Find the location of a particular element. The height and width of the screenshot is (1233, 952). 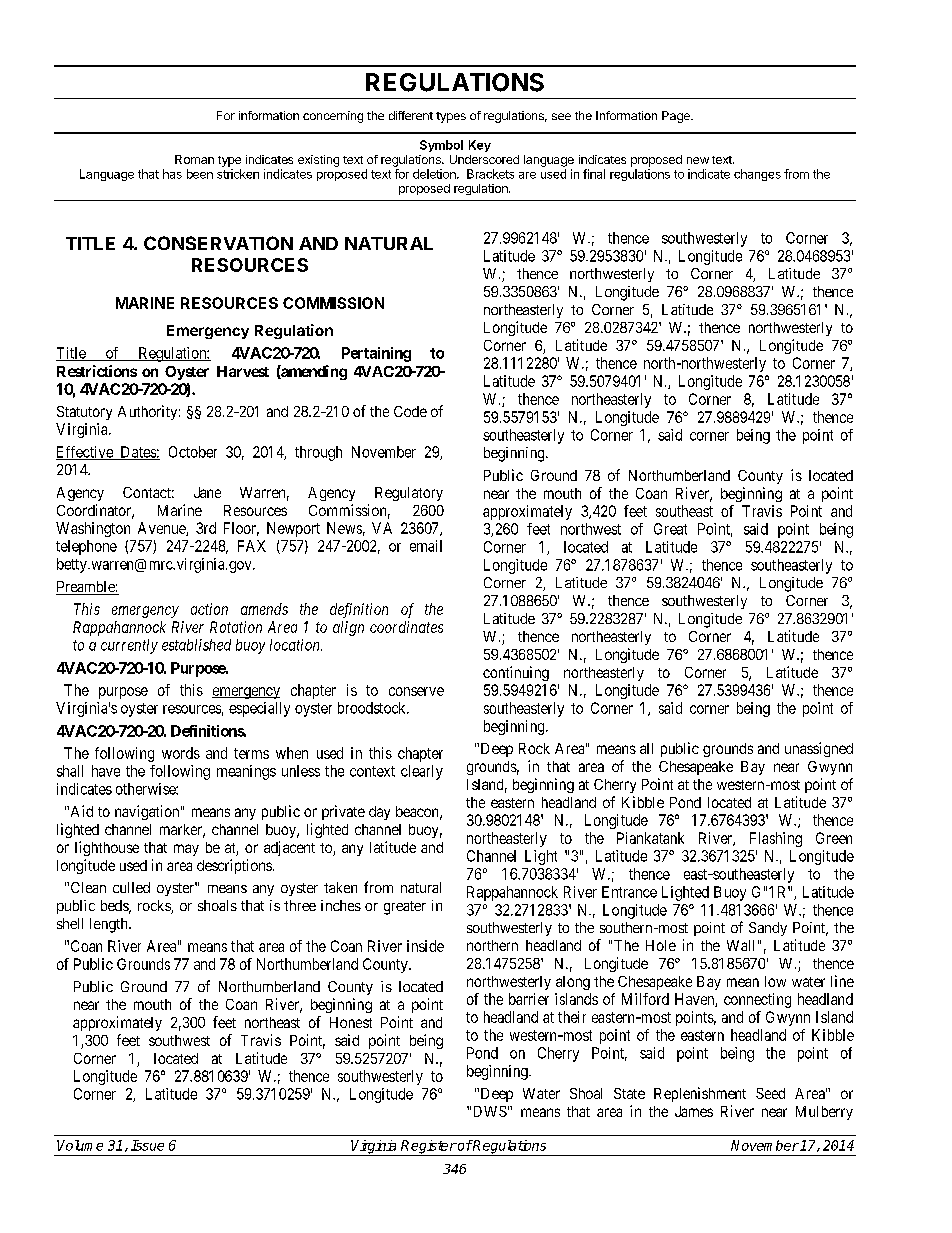

established is located at coordinates (196, 645).
